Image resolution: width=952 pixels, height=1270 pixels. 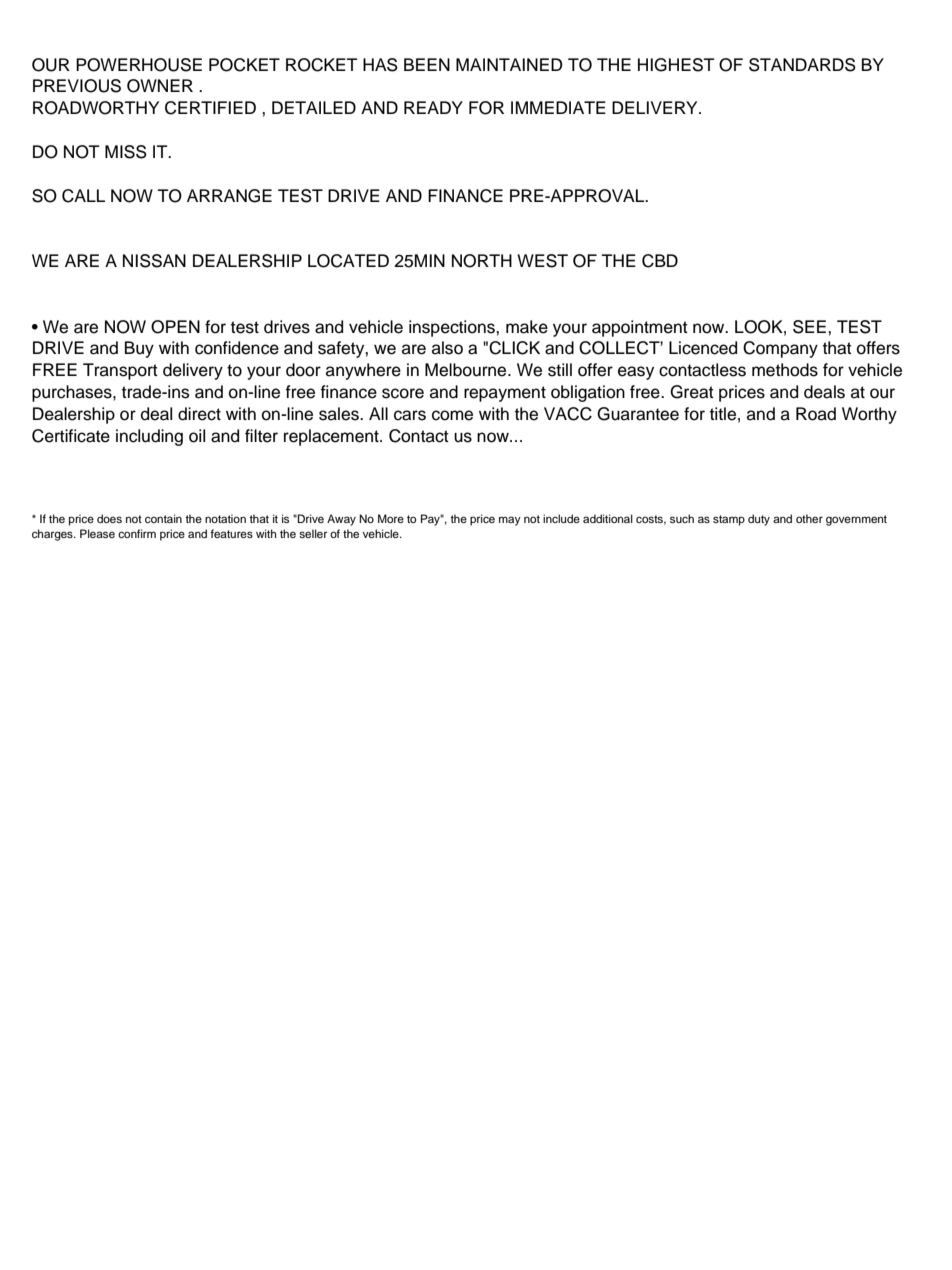 I want to click on contain, so click(x=163, y=518).
